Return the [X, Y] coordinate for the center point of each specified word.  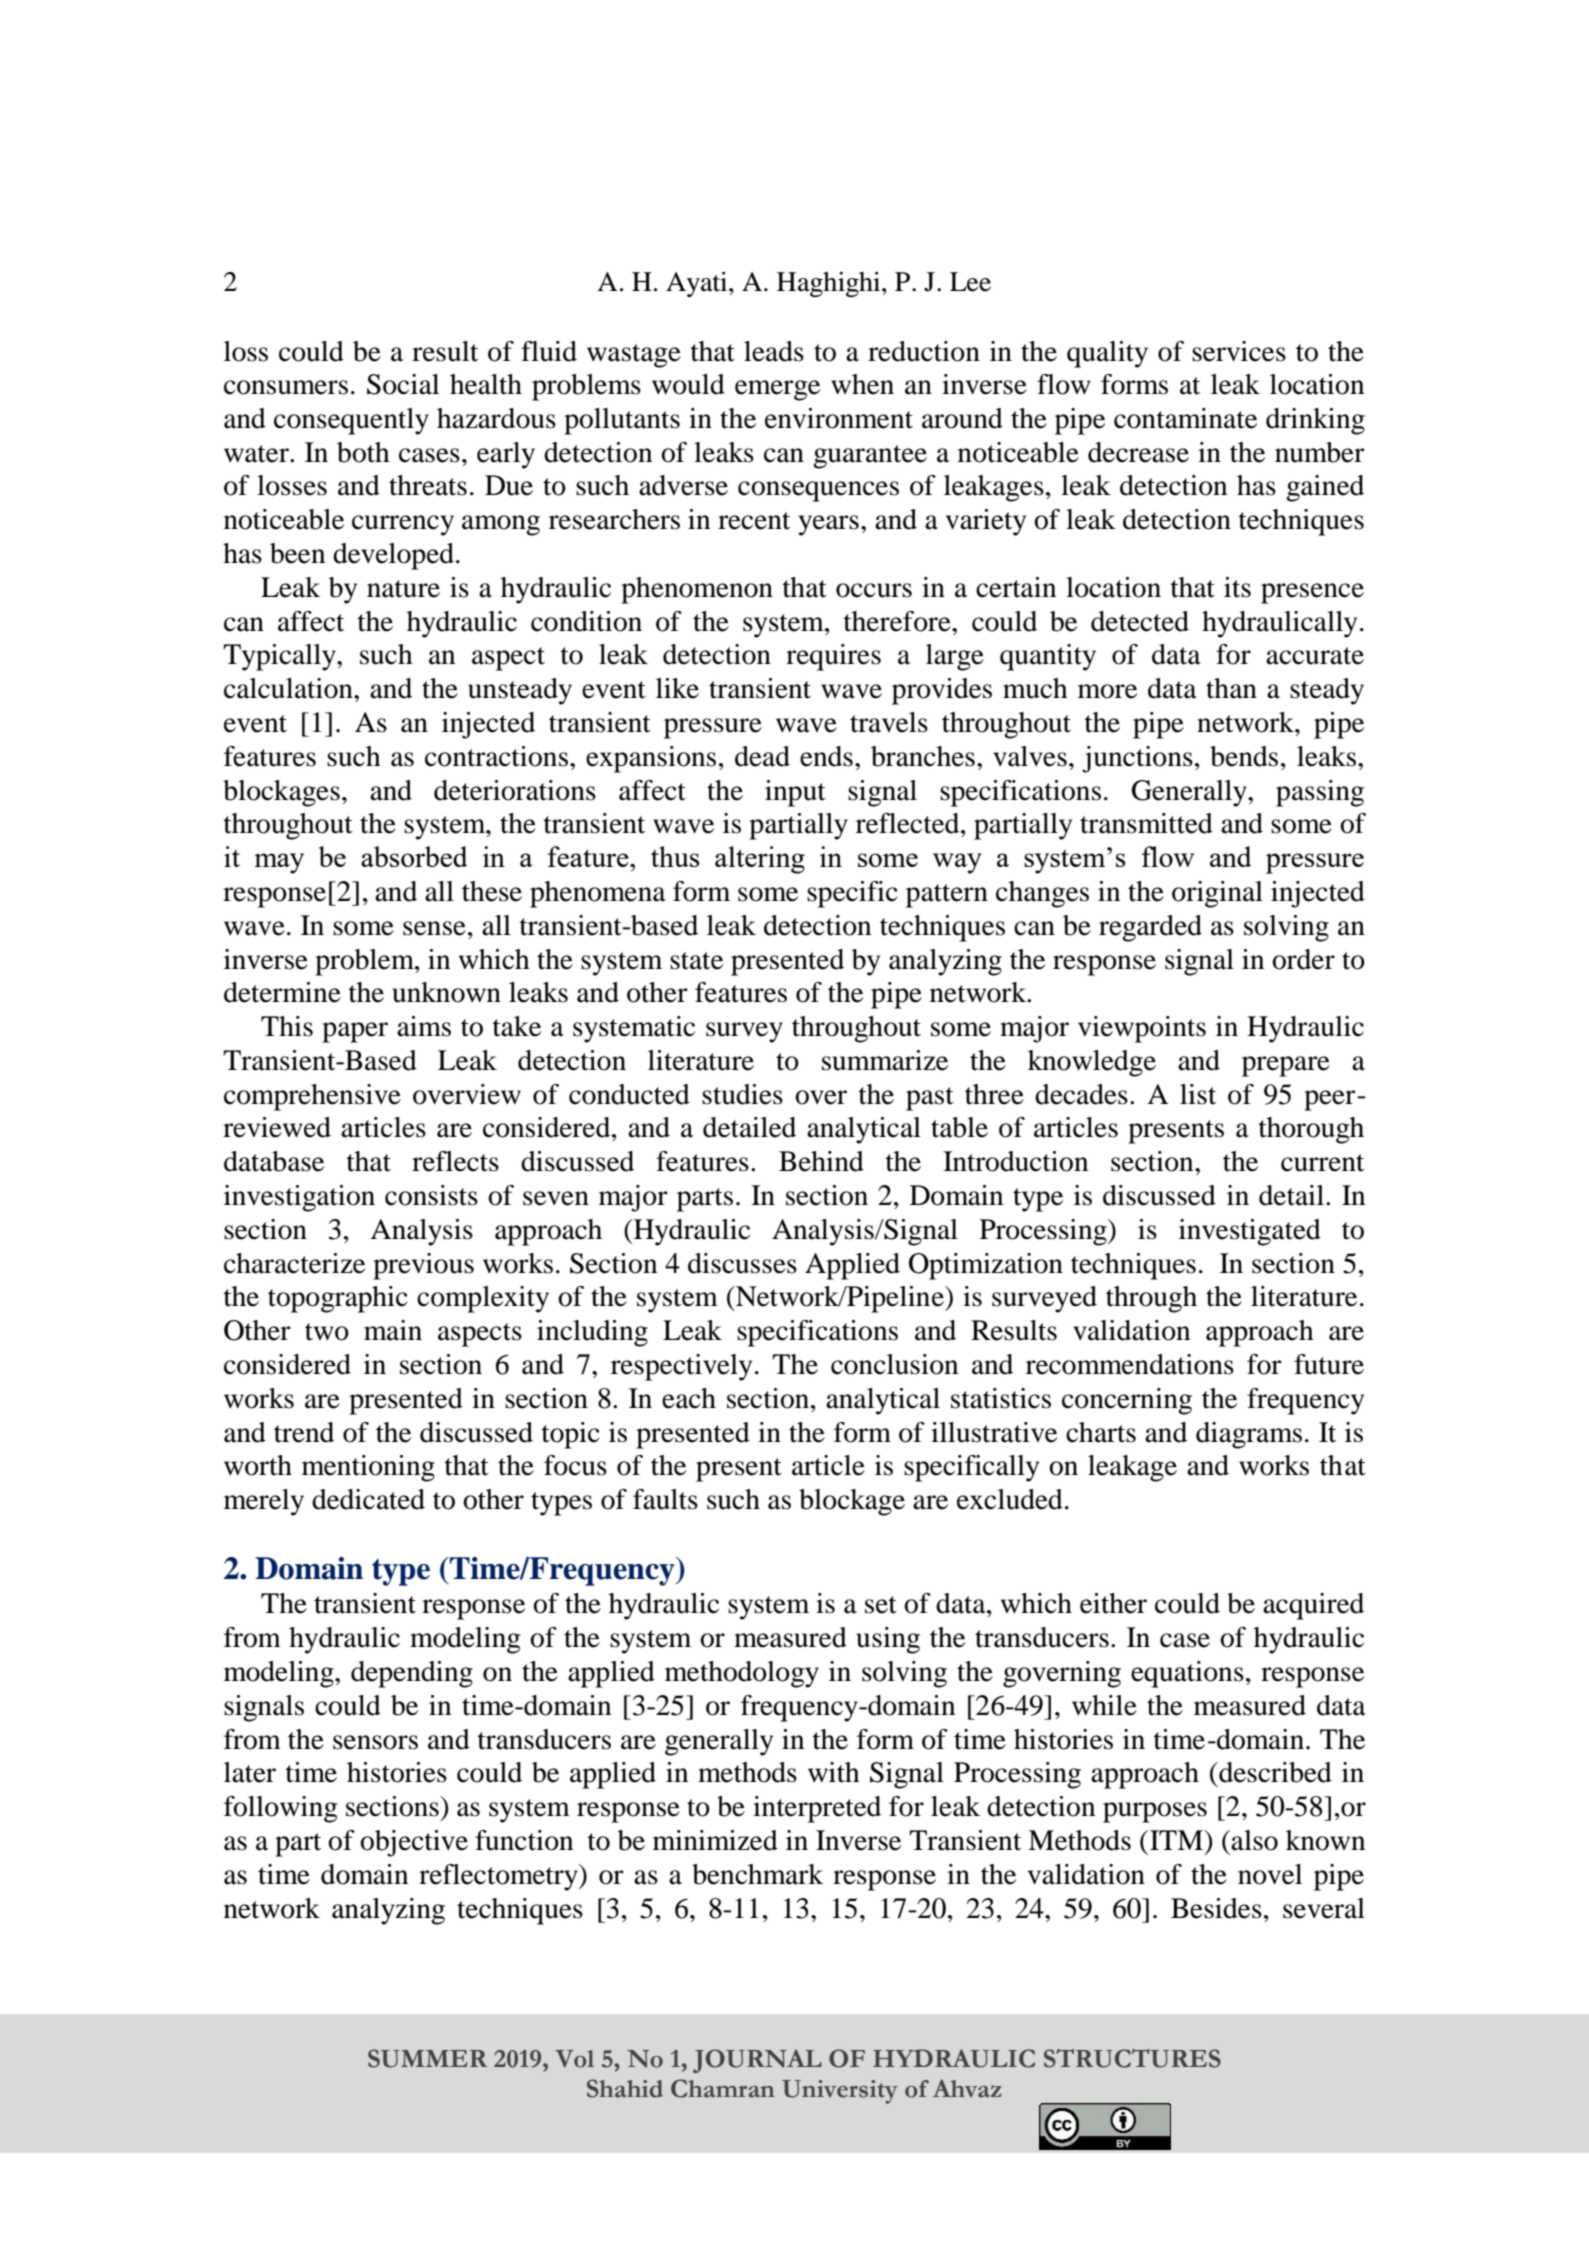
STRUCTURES [1132, 2058]
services [1239, 351]
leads [774, 351]
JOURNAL [757, 2061]
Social [403, 384]
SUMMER [427, 2058]
